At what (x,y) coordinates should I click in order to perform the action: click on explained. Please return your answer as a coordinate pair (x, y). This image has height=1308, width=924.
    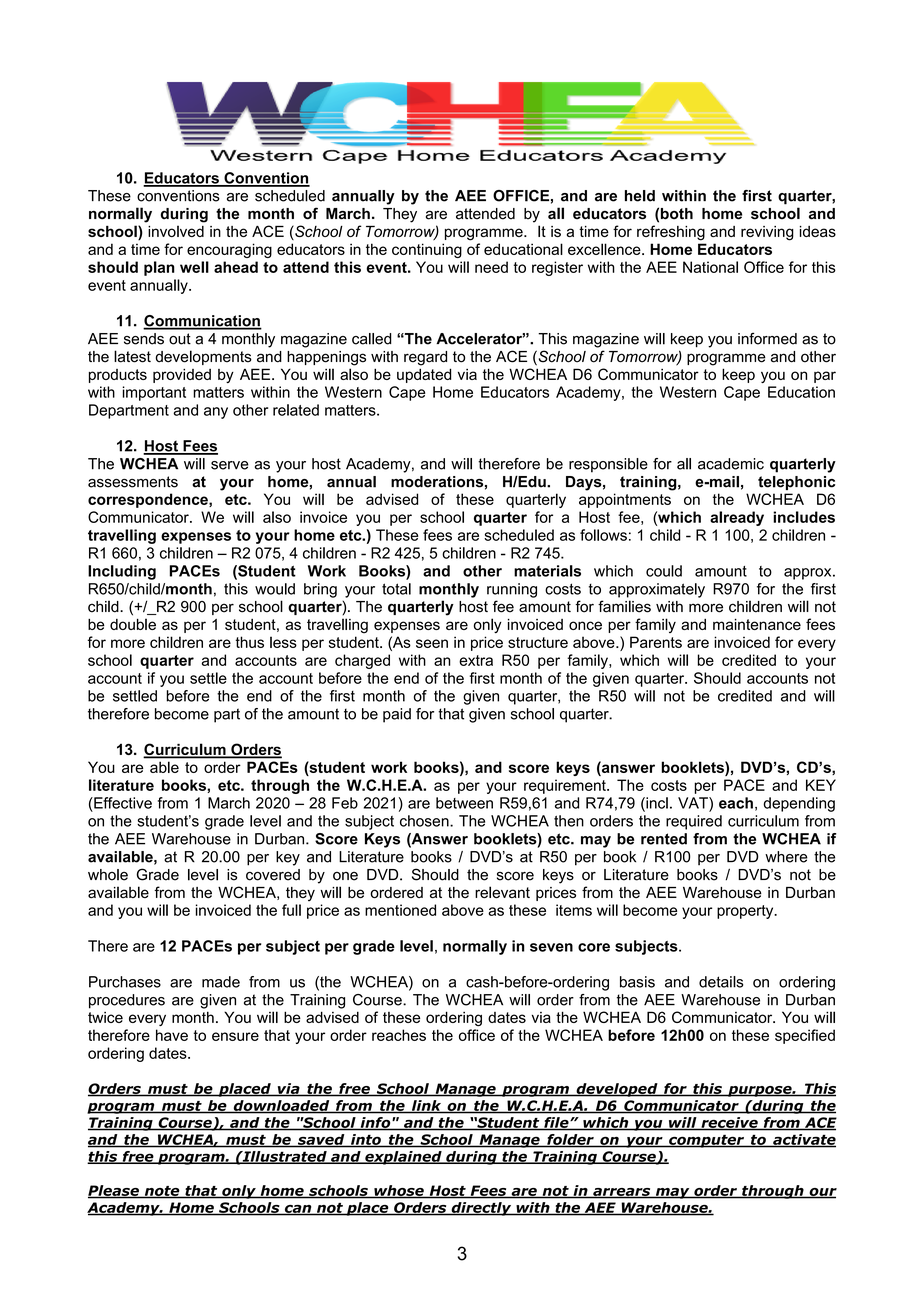
    Looking at the image, I should click on (403, 1158).
